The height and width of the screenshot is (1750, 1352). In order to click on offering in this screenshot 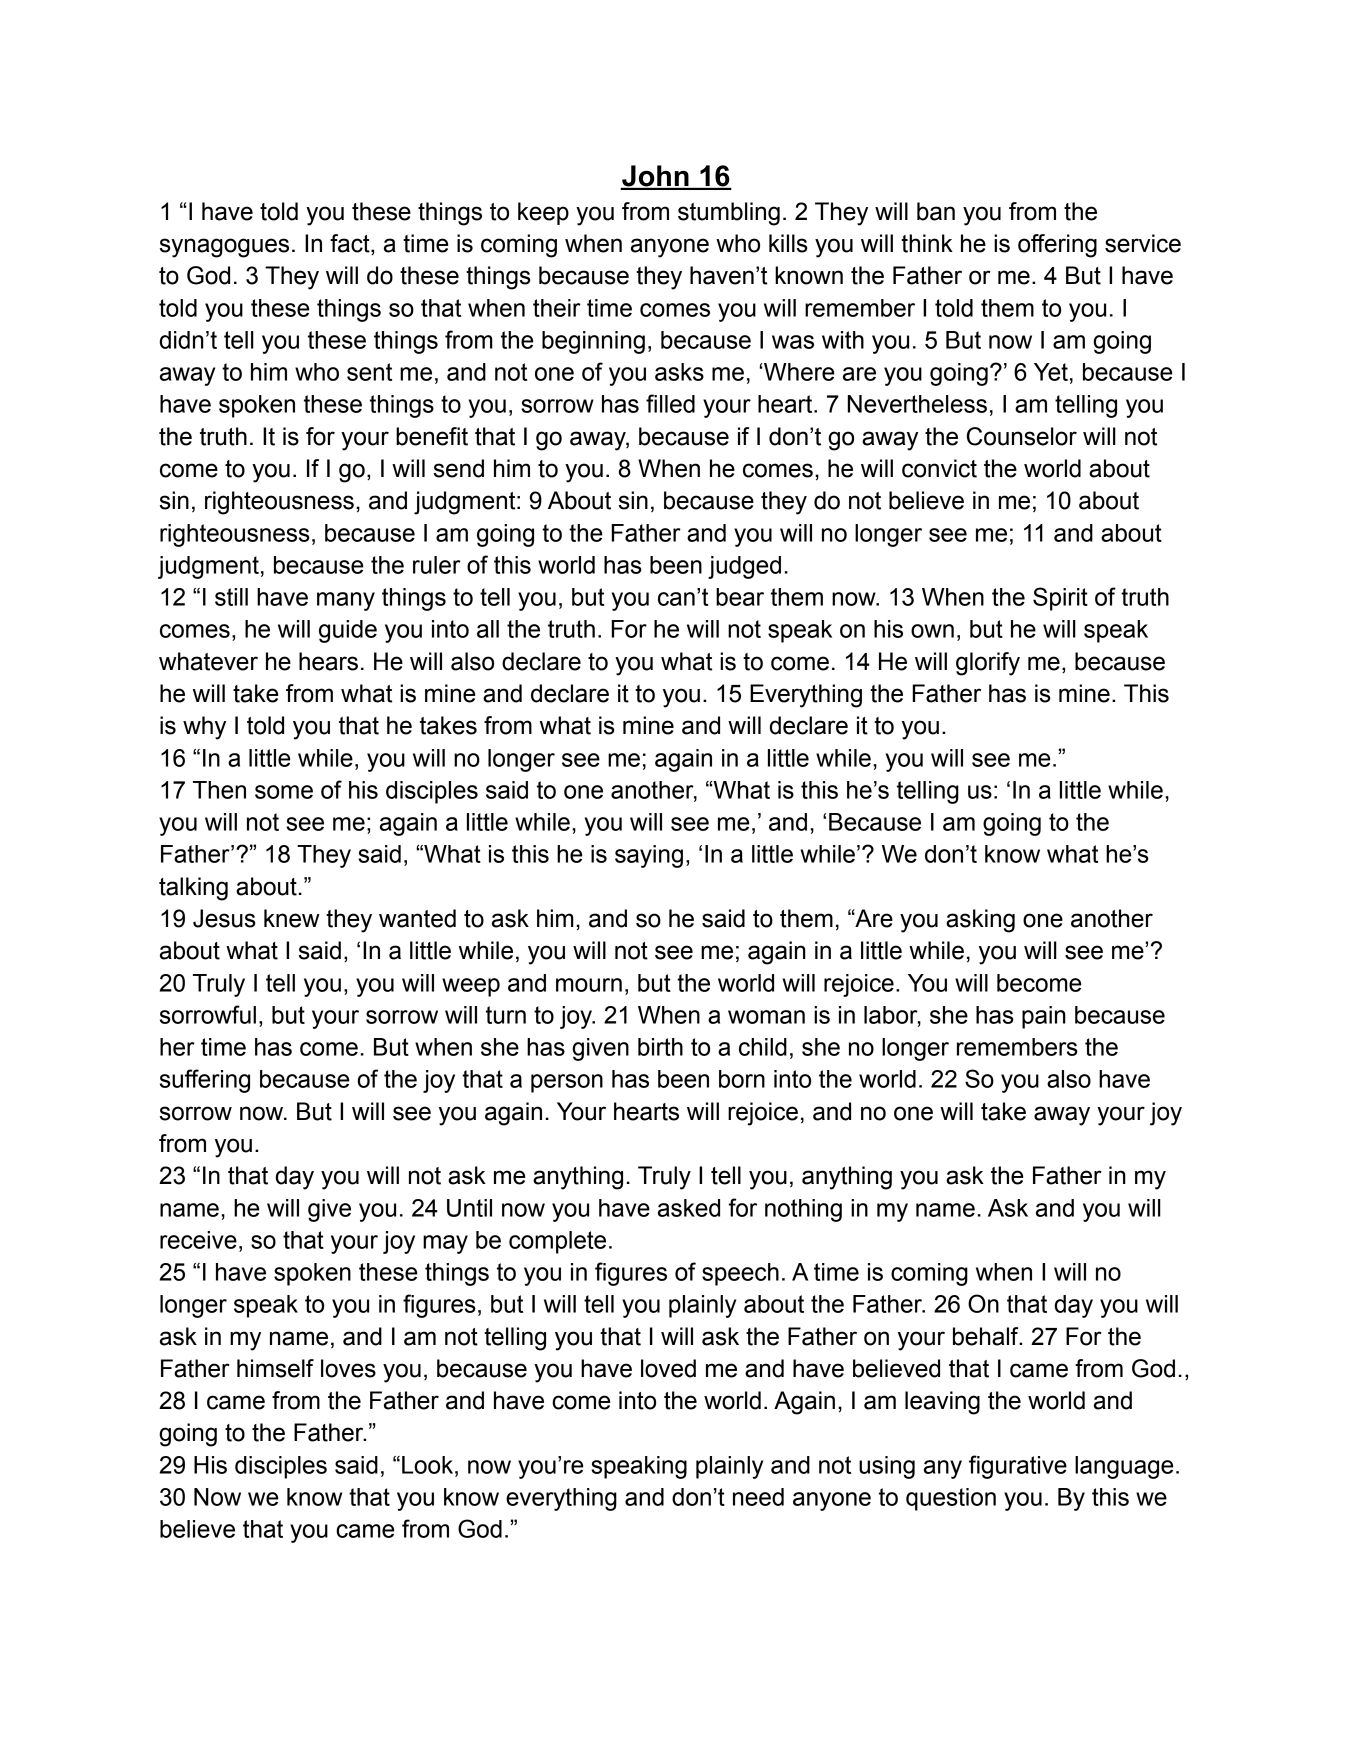, I will do `click(1057, 246)`.
